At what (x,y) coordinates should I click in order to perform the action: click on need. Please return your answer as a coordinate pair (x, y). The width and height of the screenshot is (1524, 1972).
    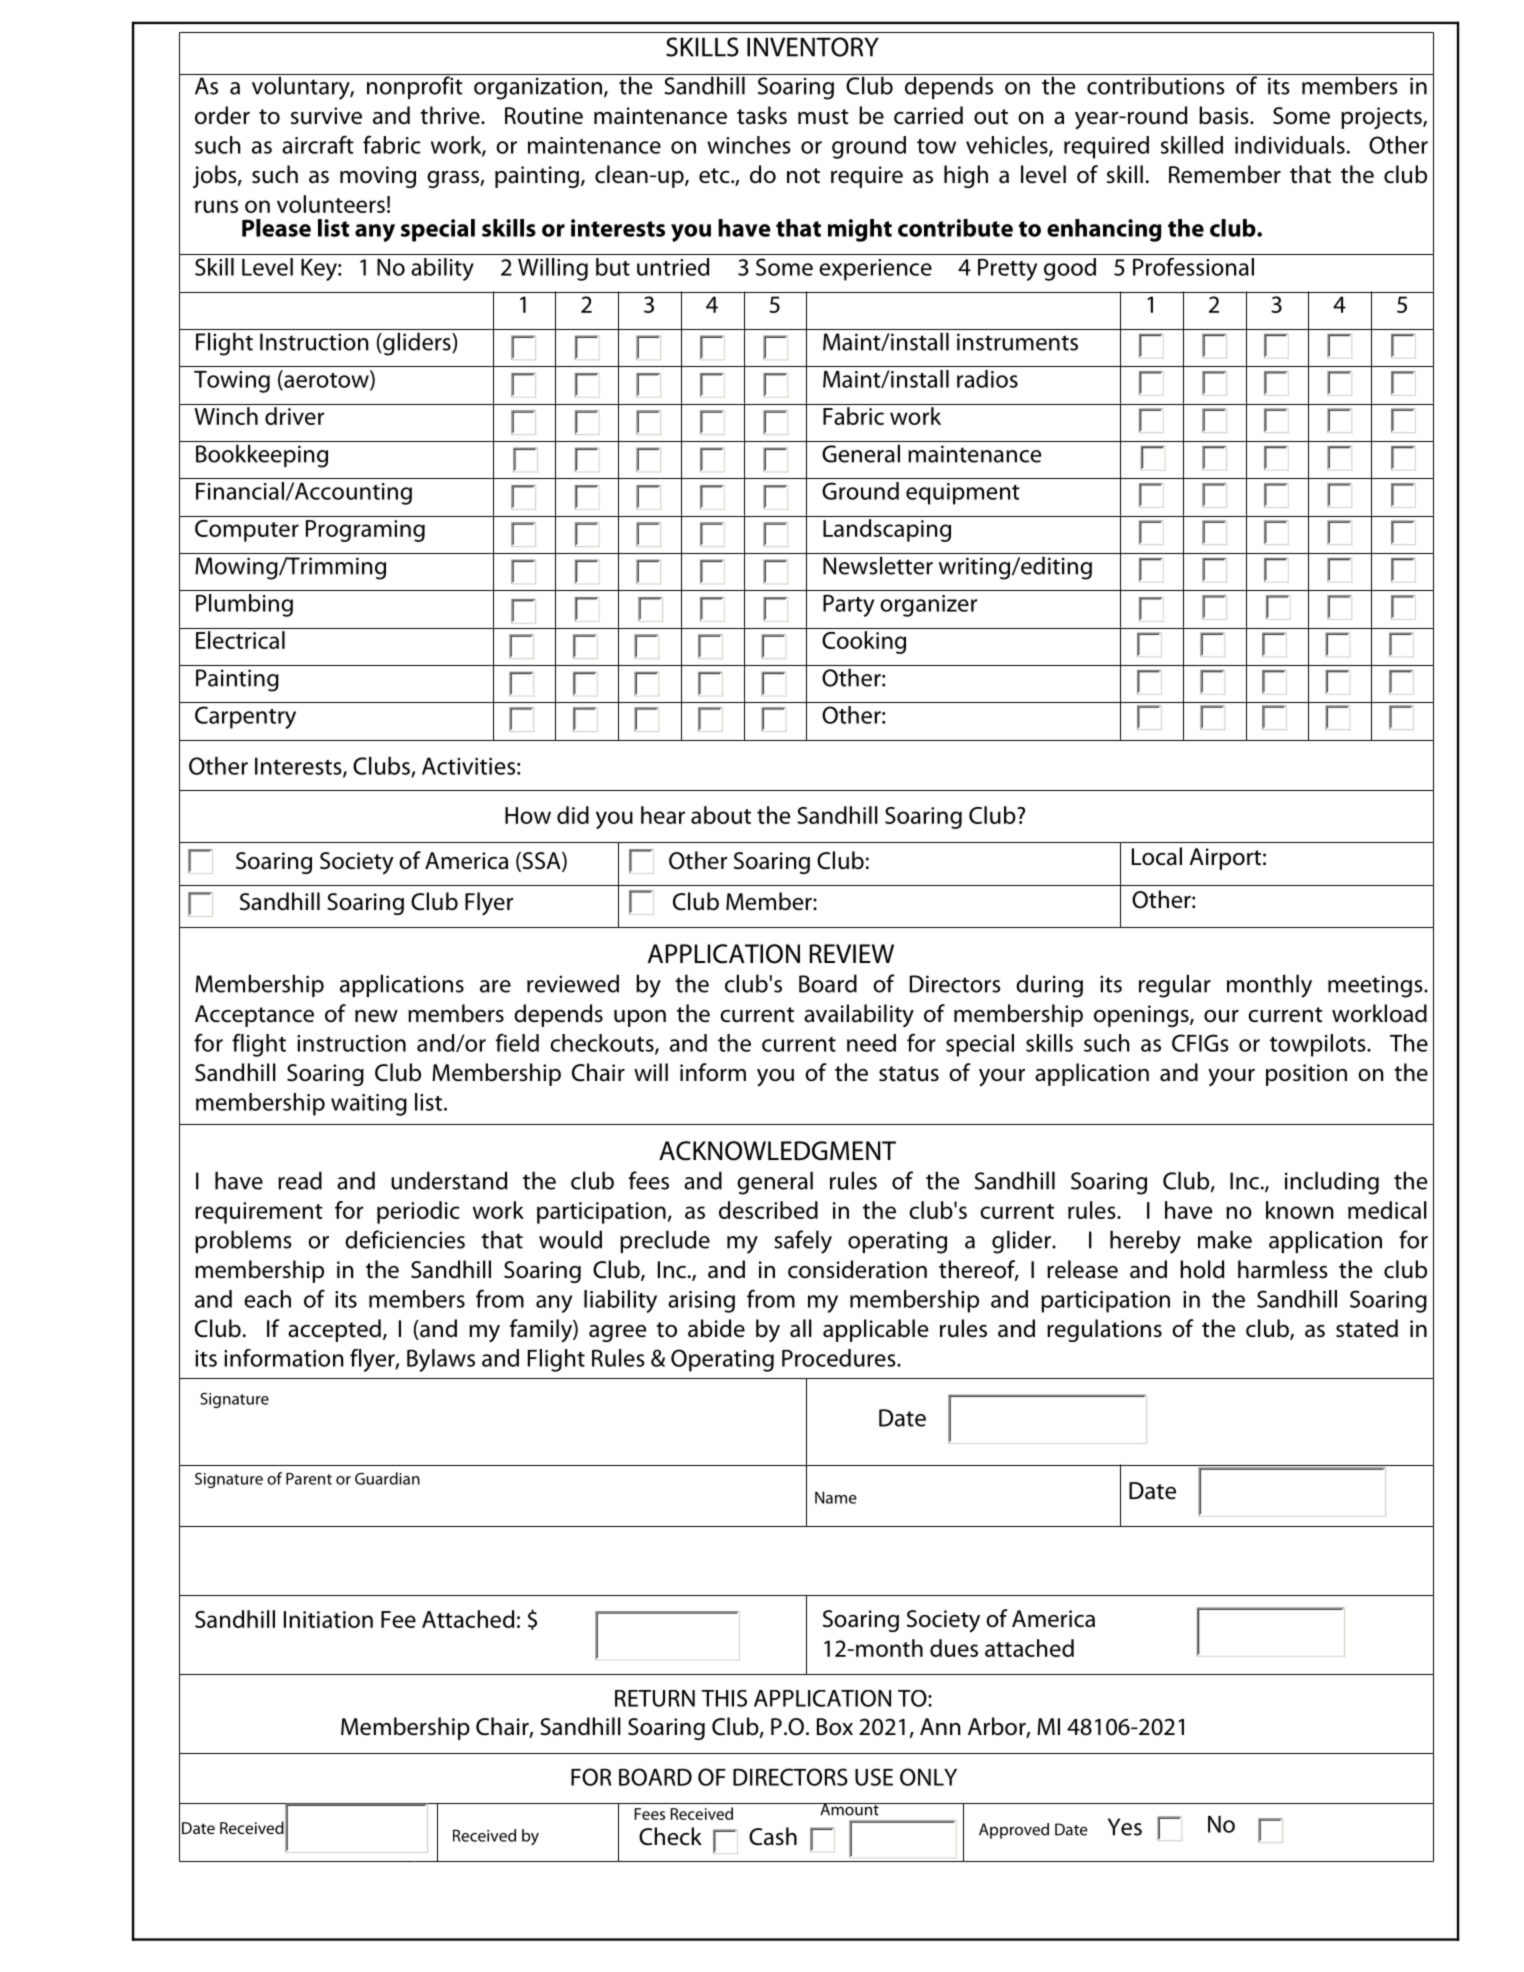
    Looking at the image, I should click on (871, 1043).
